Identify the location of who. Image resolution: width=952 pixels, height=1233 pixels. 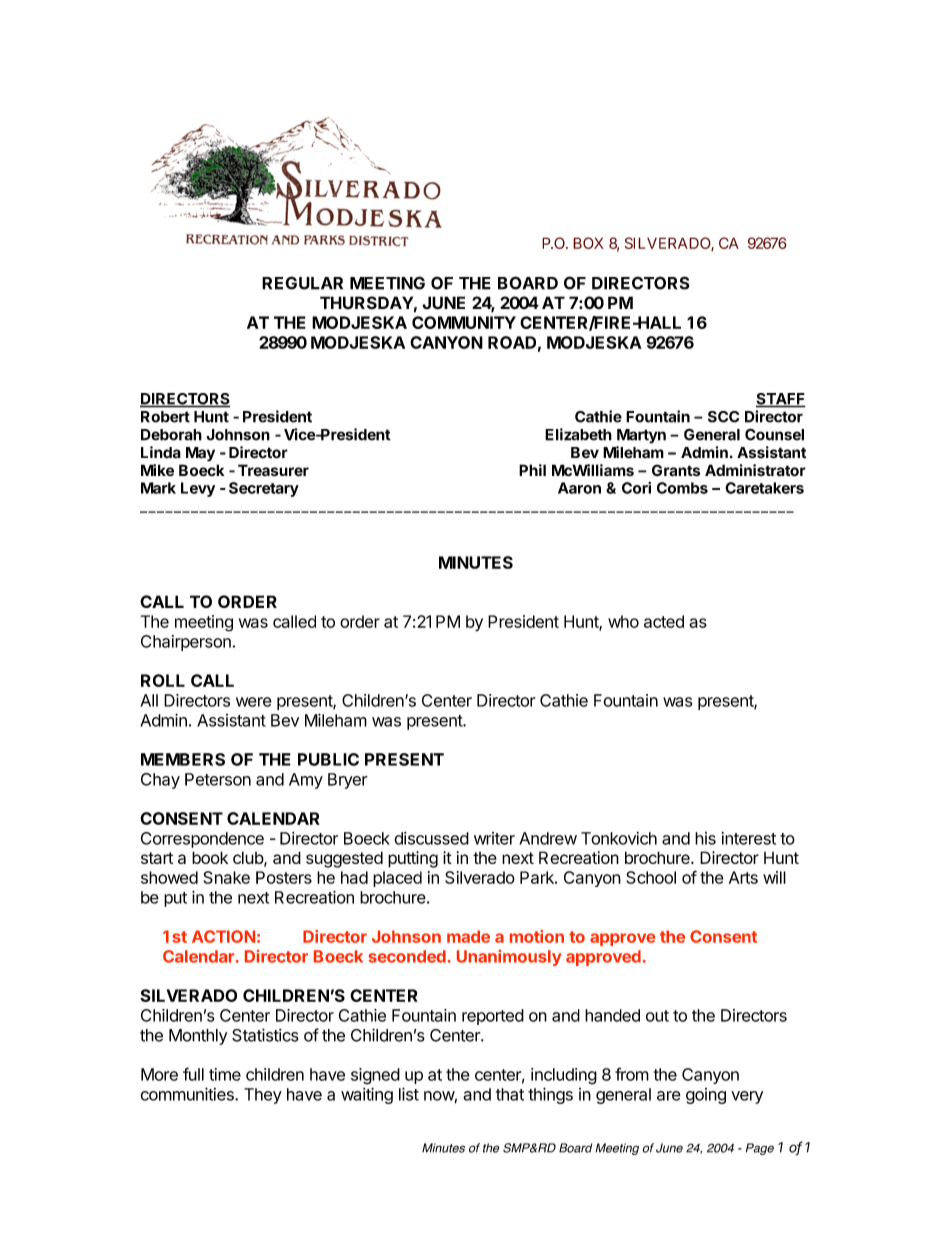
(623, 621).
